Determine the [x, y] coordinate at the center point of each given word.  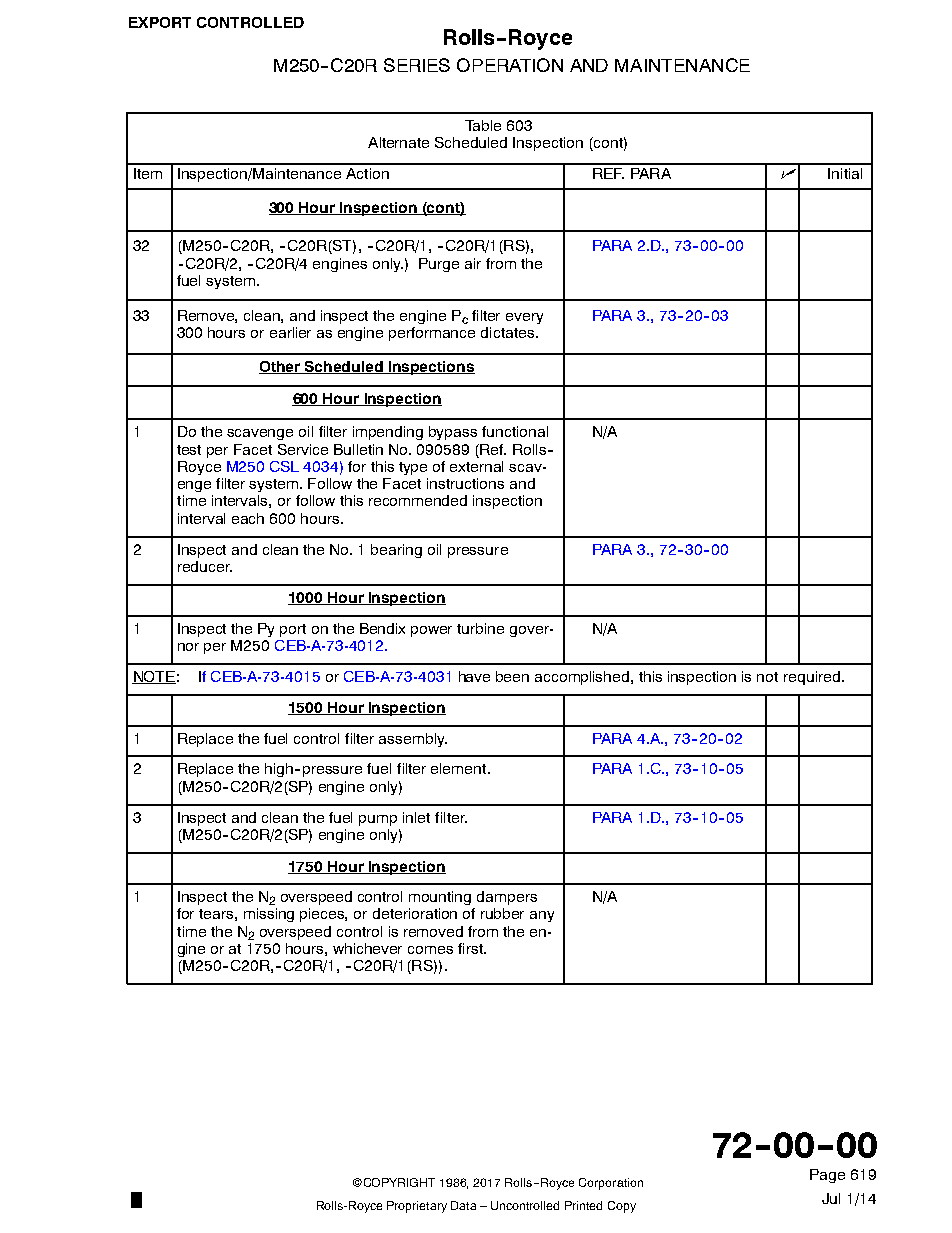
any [542, 916]
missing [269, 915]
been [512, 676]
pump [378, 820]
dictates [507, 332]
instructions [465, 483]
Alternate [398, 142]
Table [483, 125]
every [524, 318]
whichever [367, 948]
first [472, 948]
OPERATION [510, 65]
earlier [290, 332]
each [248, 518]
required [812, 678]
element [460, 768]
